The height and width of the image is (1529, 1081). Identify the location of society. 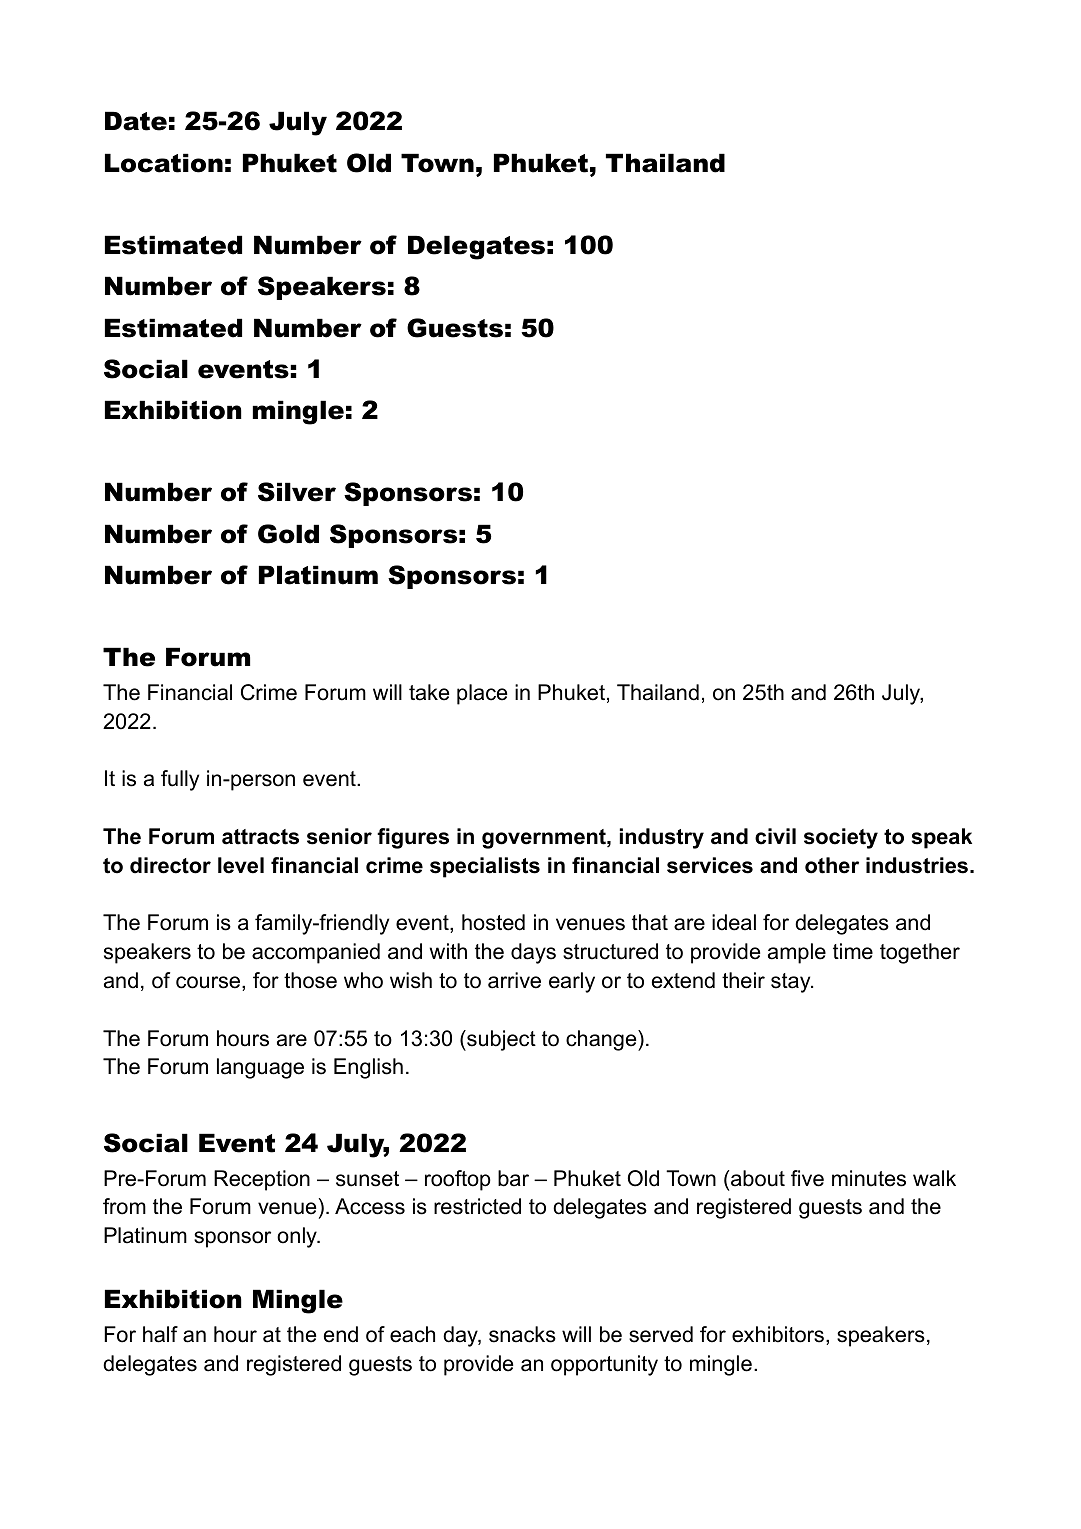
(841, 838).
